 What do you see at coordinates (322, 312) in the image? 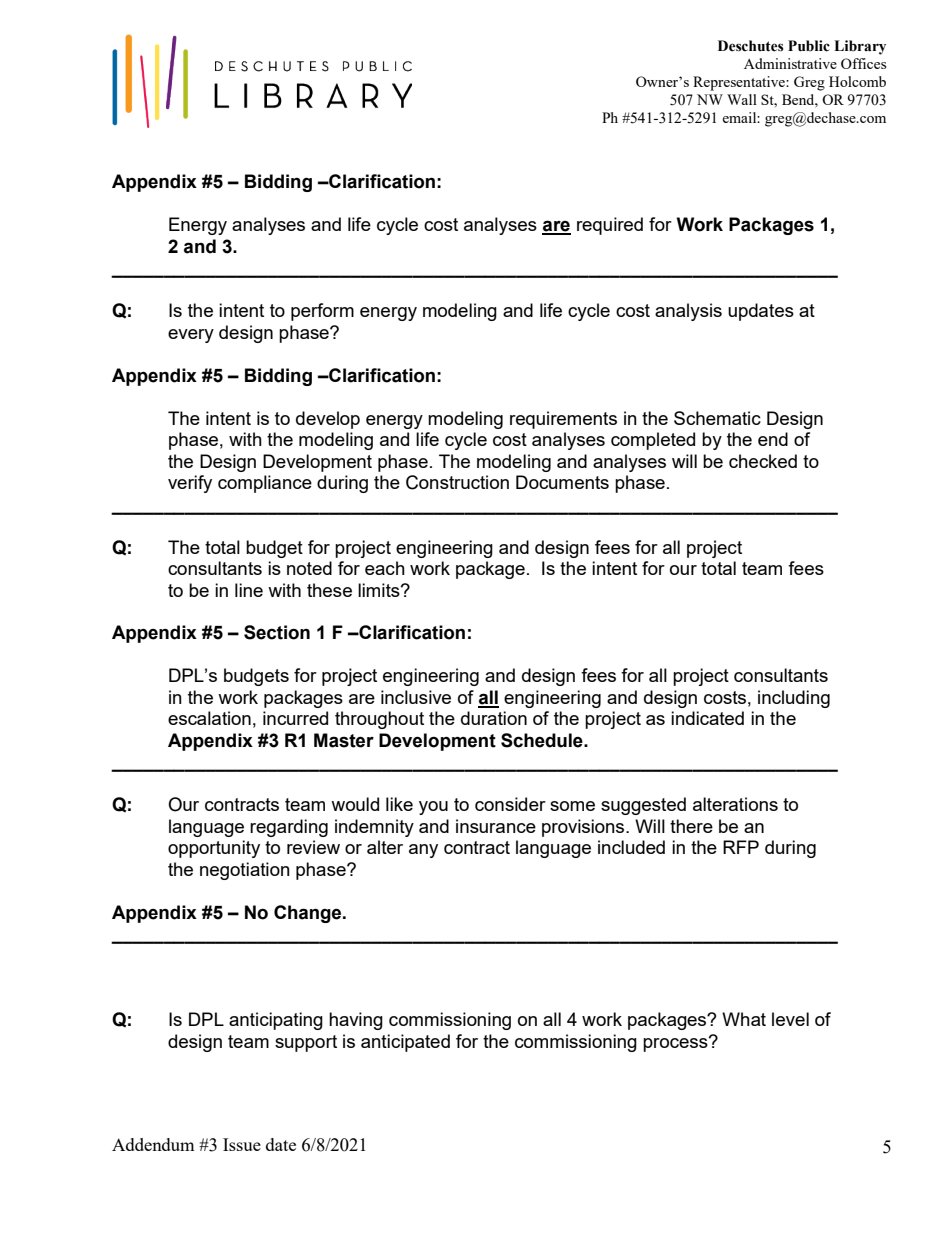
I see `perform` at bounding box center [322, 312].
